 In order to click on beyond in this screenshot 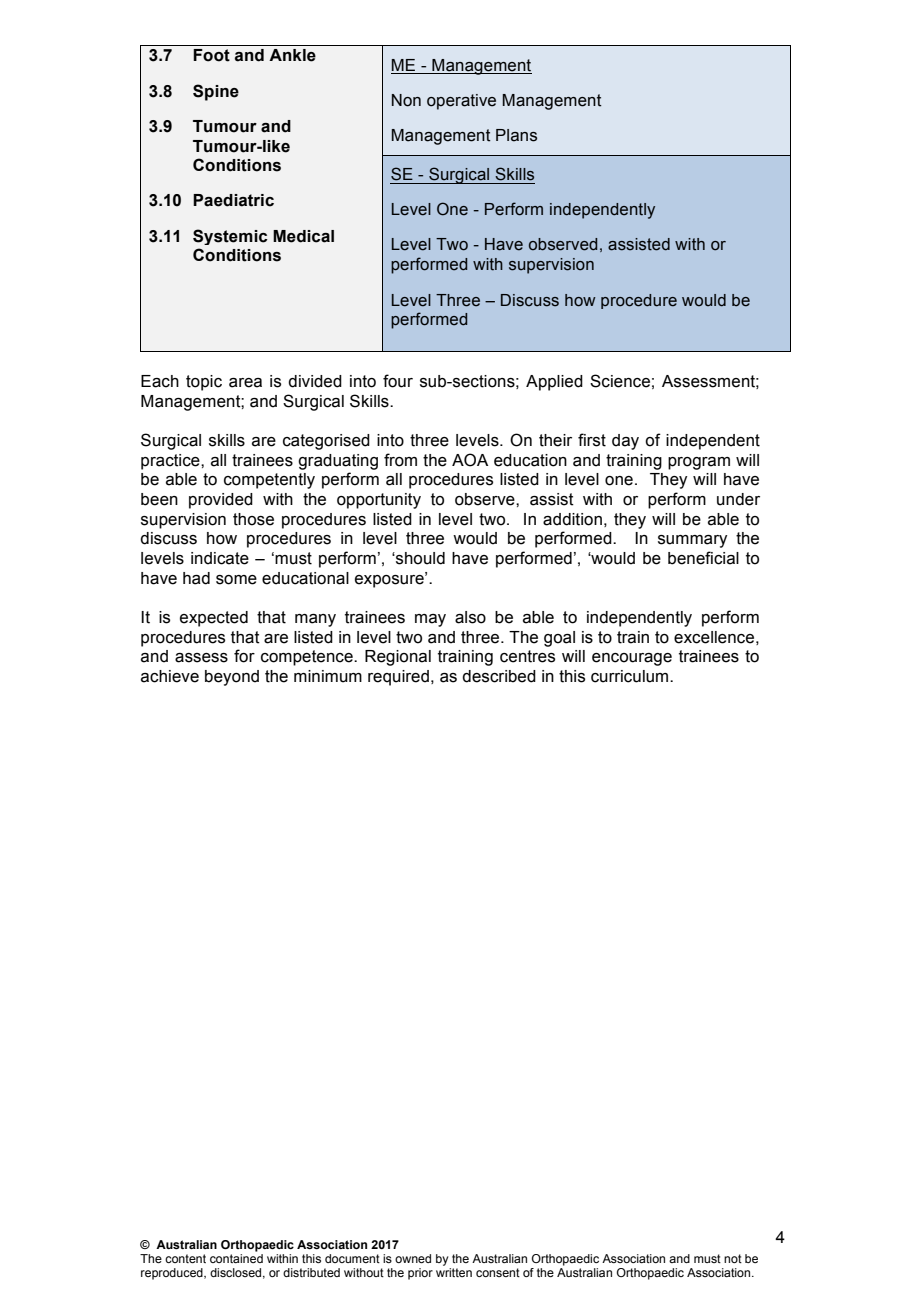, I will do `click(232, 678)`.
